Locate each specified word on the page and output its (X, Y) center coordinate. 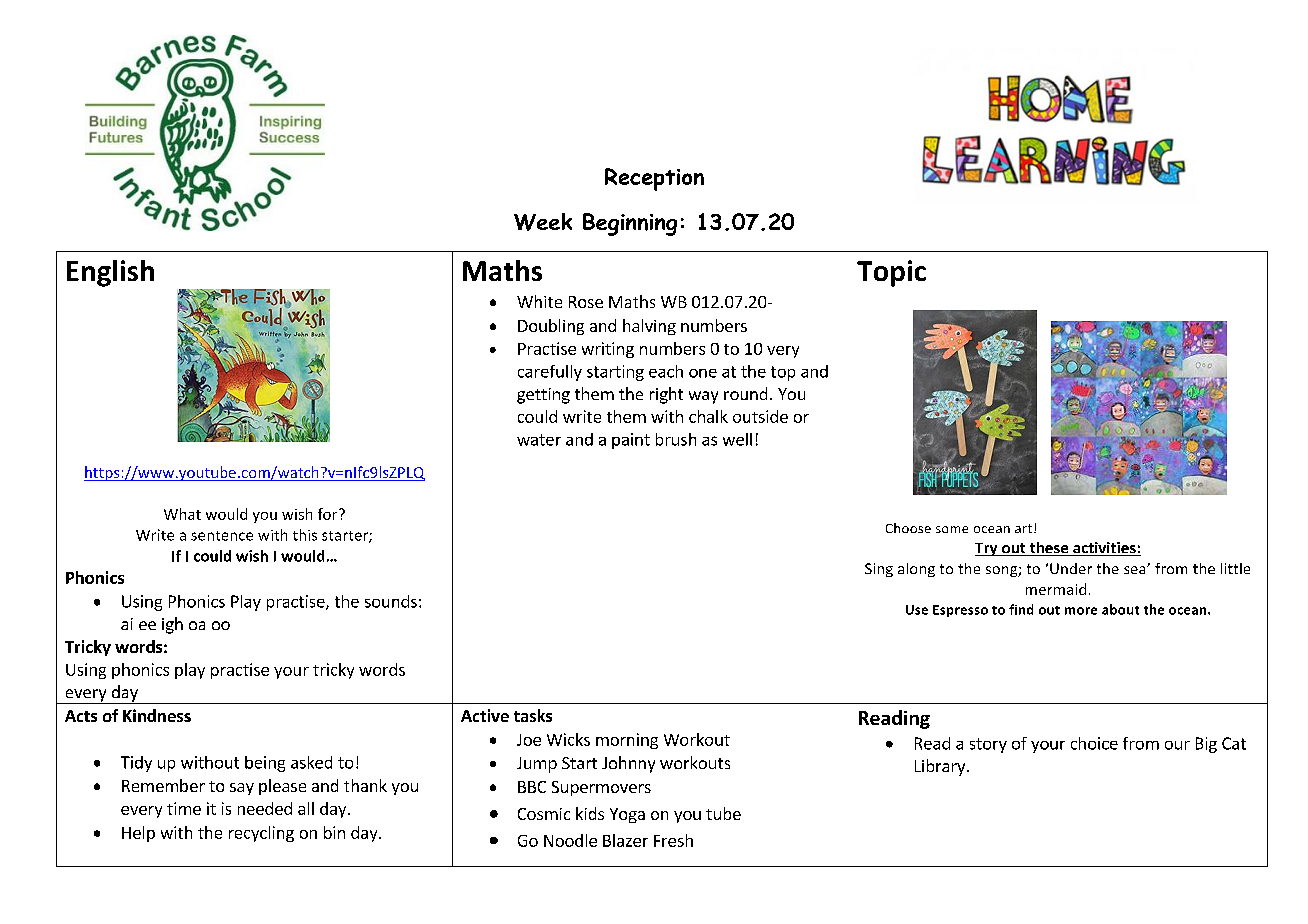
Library (941, 767)
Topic (891, 273)
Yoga (627, 815)
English (110, 273)
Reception (654, 179)
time (184, 808)
